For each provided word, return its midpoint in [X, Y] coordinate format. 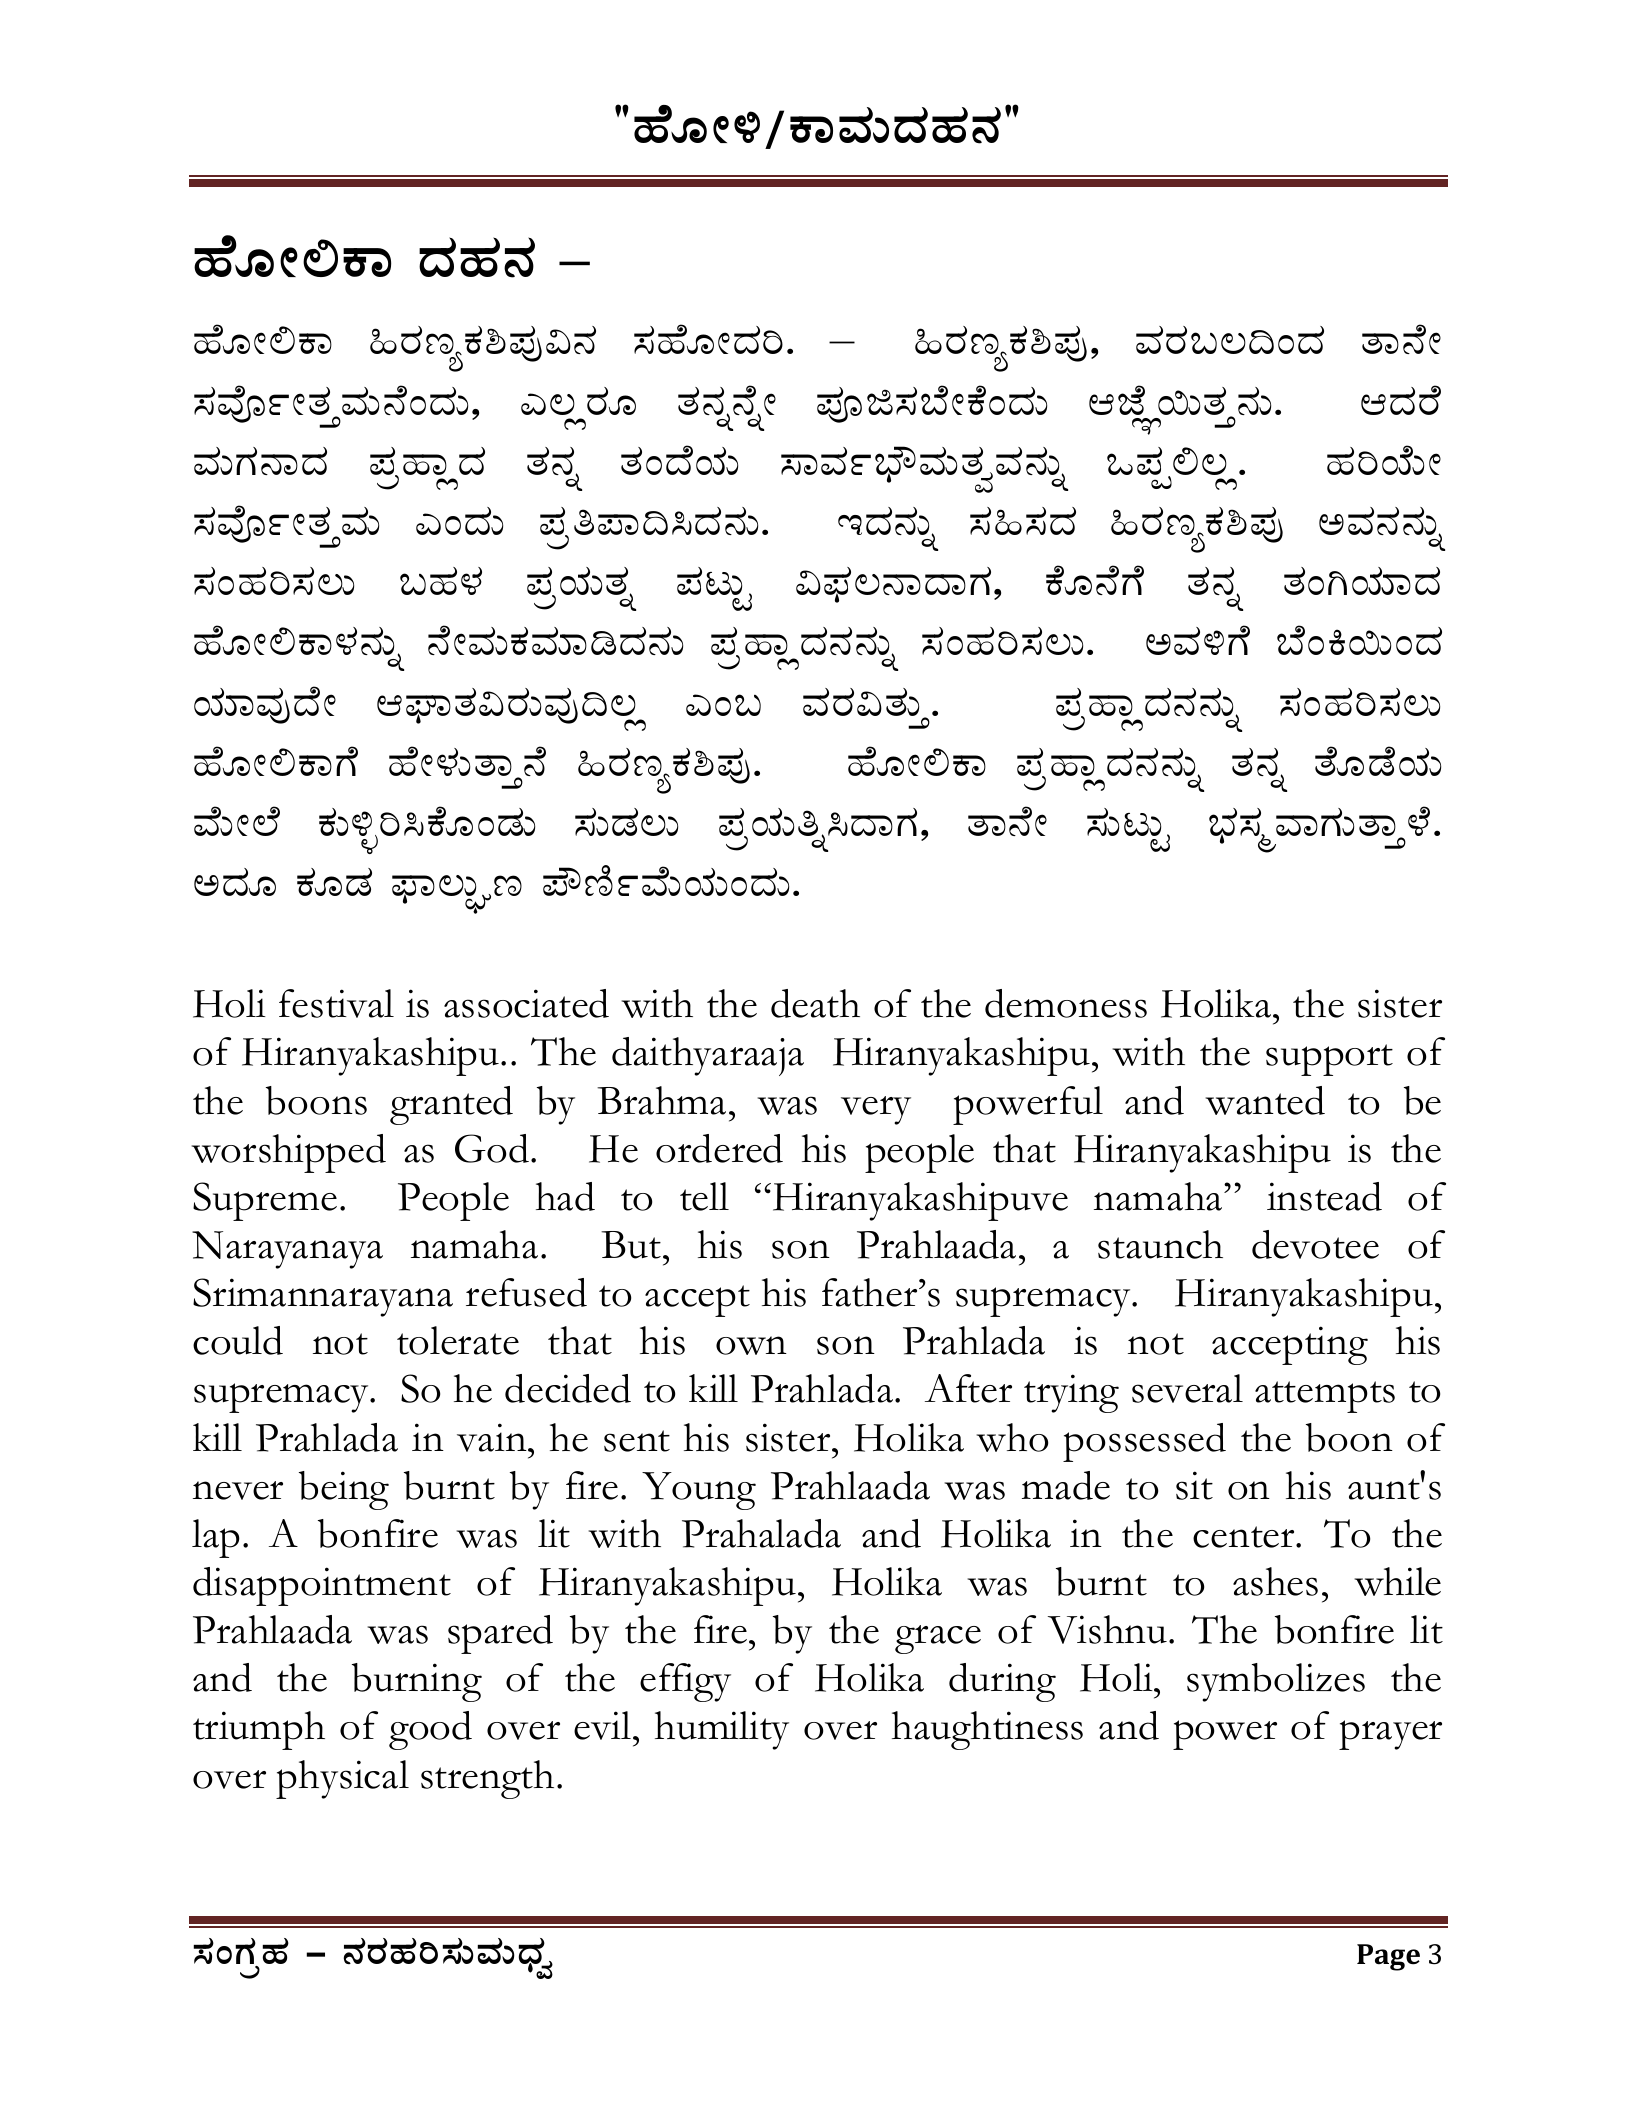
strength [487, 1779]
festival [336, 1003]
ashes [1275, 1581]
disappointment [322, 1586]
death [815, 1003]
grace [938, 1639]
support [1329, 1060]
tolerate [458, 1340]
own [751, 1345]
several [1187, 1388]
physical [342, 1779]
